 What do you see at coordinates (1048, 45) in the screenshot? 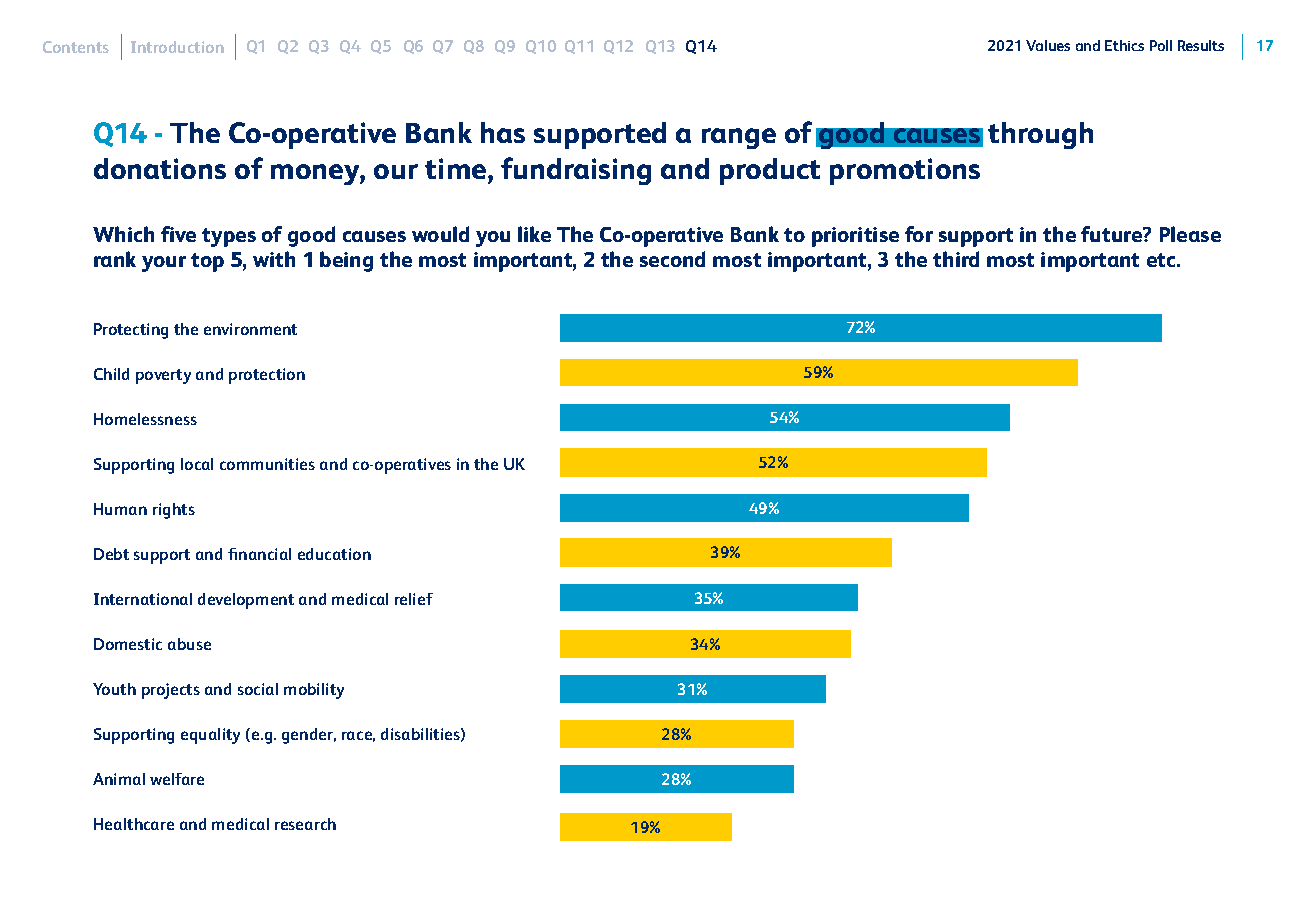
I see `Values` at bounding box center [1048, 45].
